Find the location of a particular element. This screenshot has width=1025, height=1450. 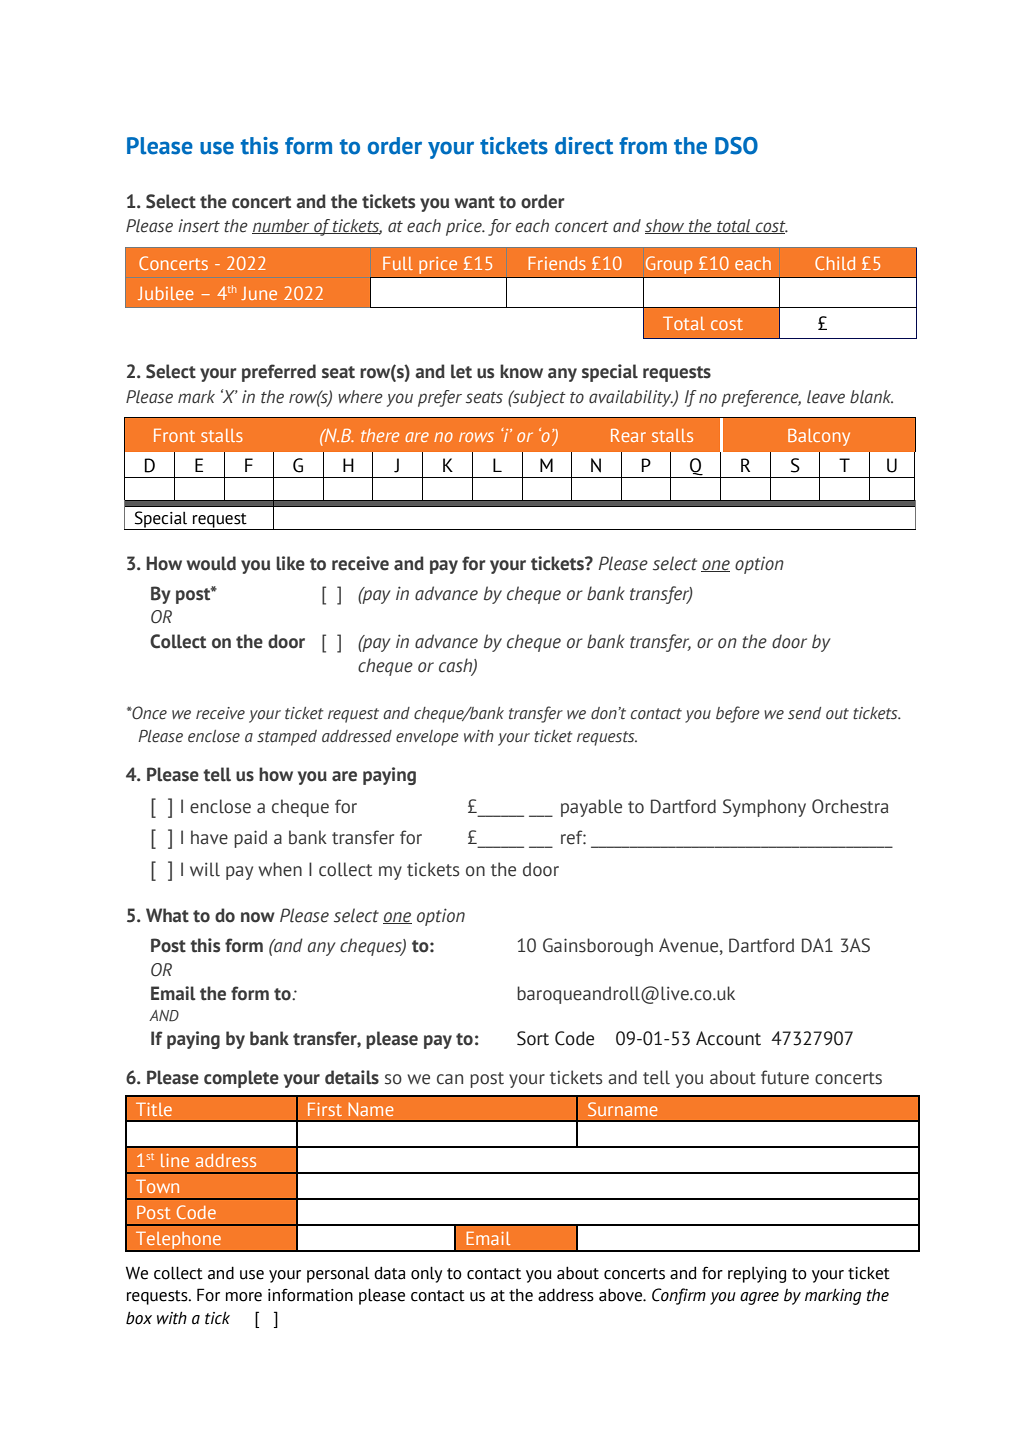

Front is located at coordinates (174, 435).
